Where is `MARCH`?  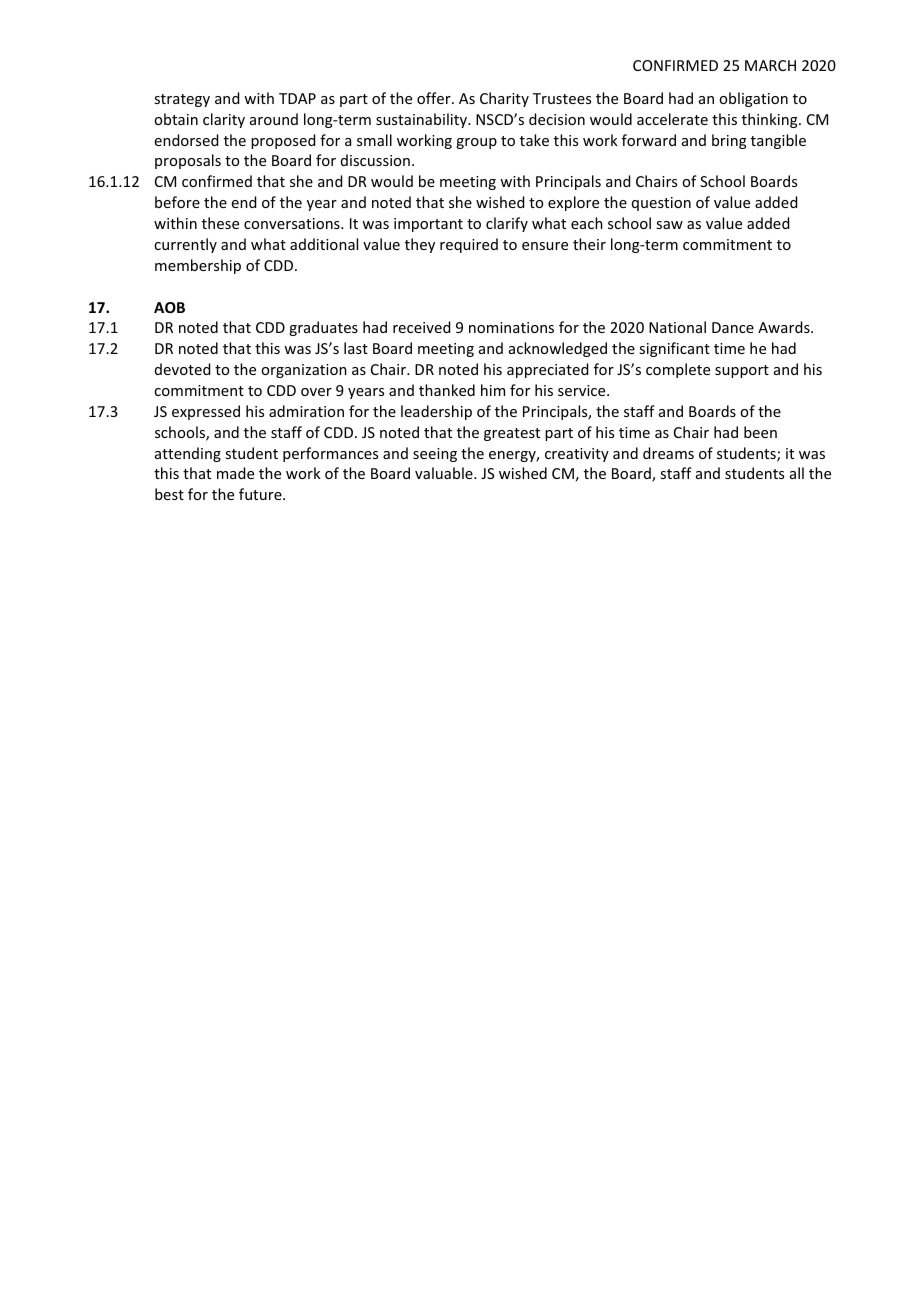
MARCH is located at coordinates (770, 65).
